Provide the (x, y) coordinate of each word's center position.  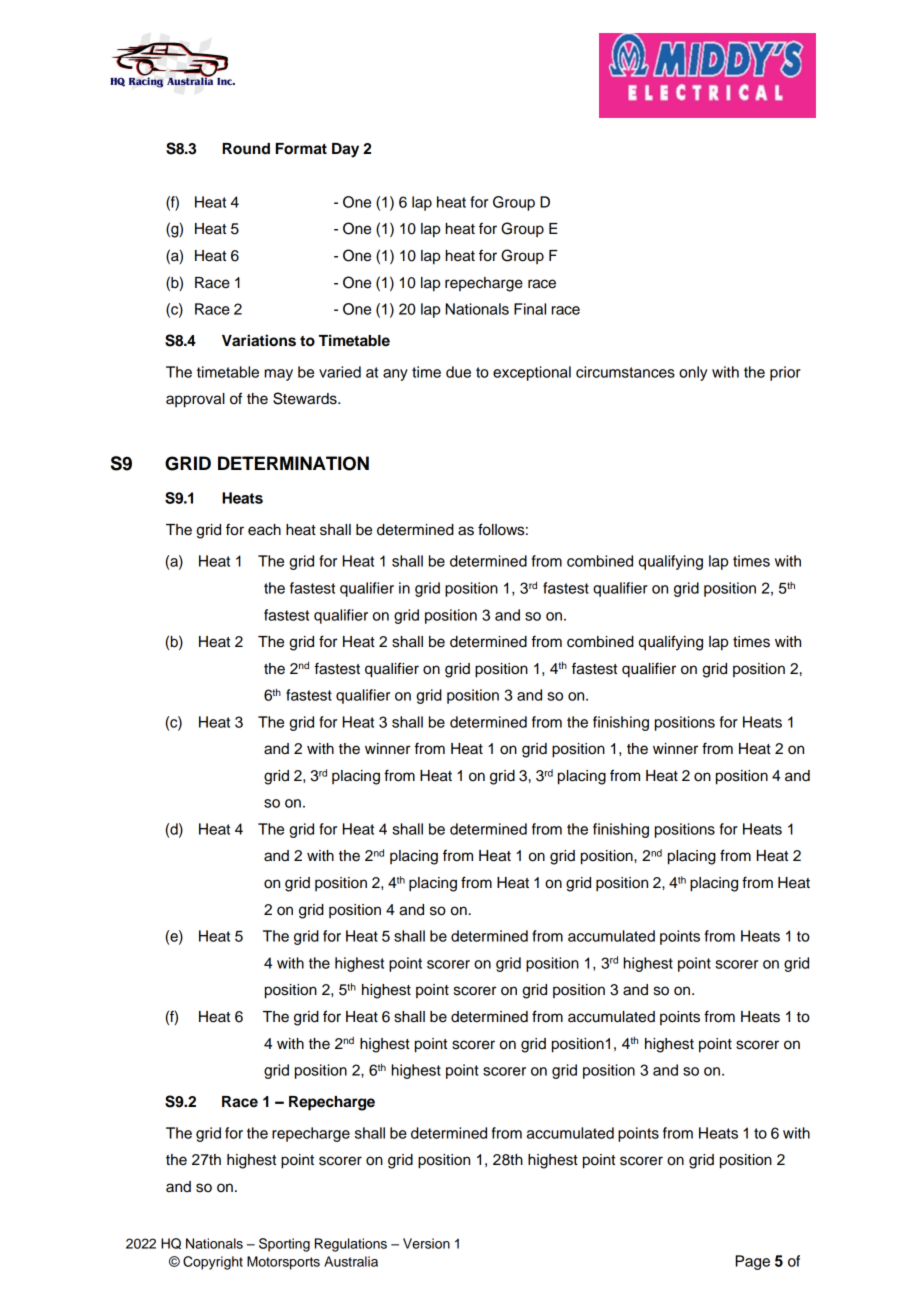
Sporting (284, 1245)
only (693, 373)
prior (785, 373)
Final (530, 309)
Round (246, 149)
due (458, 372)
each (264, 530)
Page (753, 1262)
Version (426, 1243)
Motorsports (283, 1263)
